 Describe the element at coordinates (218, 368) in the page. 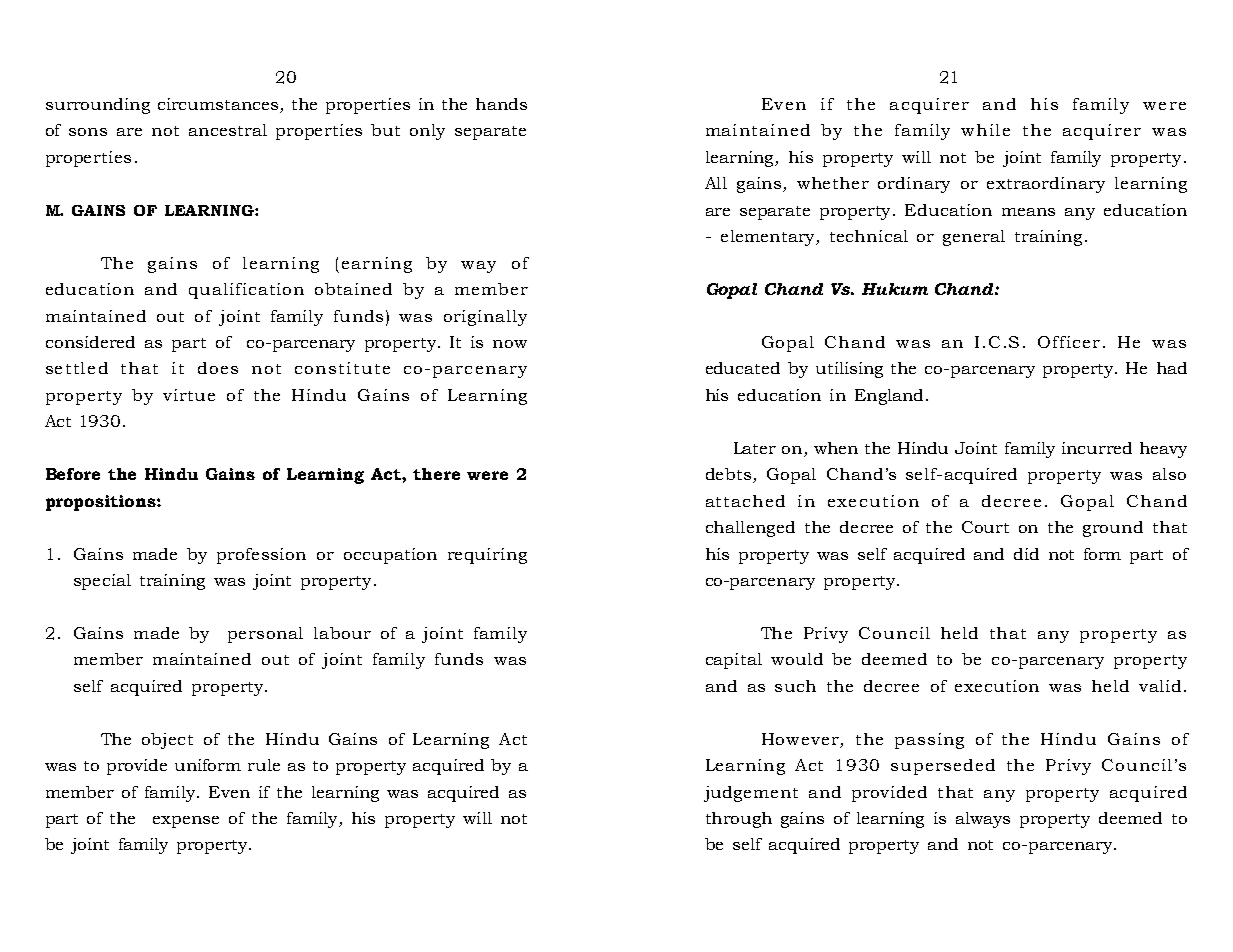

I see `does` at that location.
